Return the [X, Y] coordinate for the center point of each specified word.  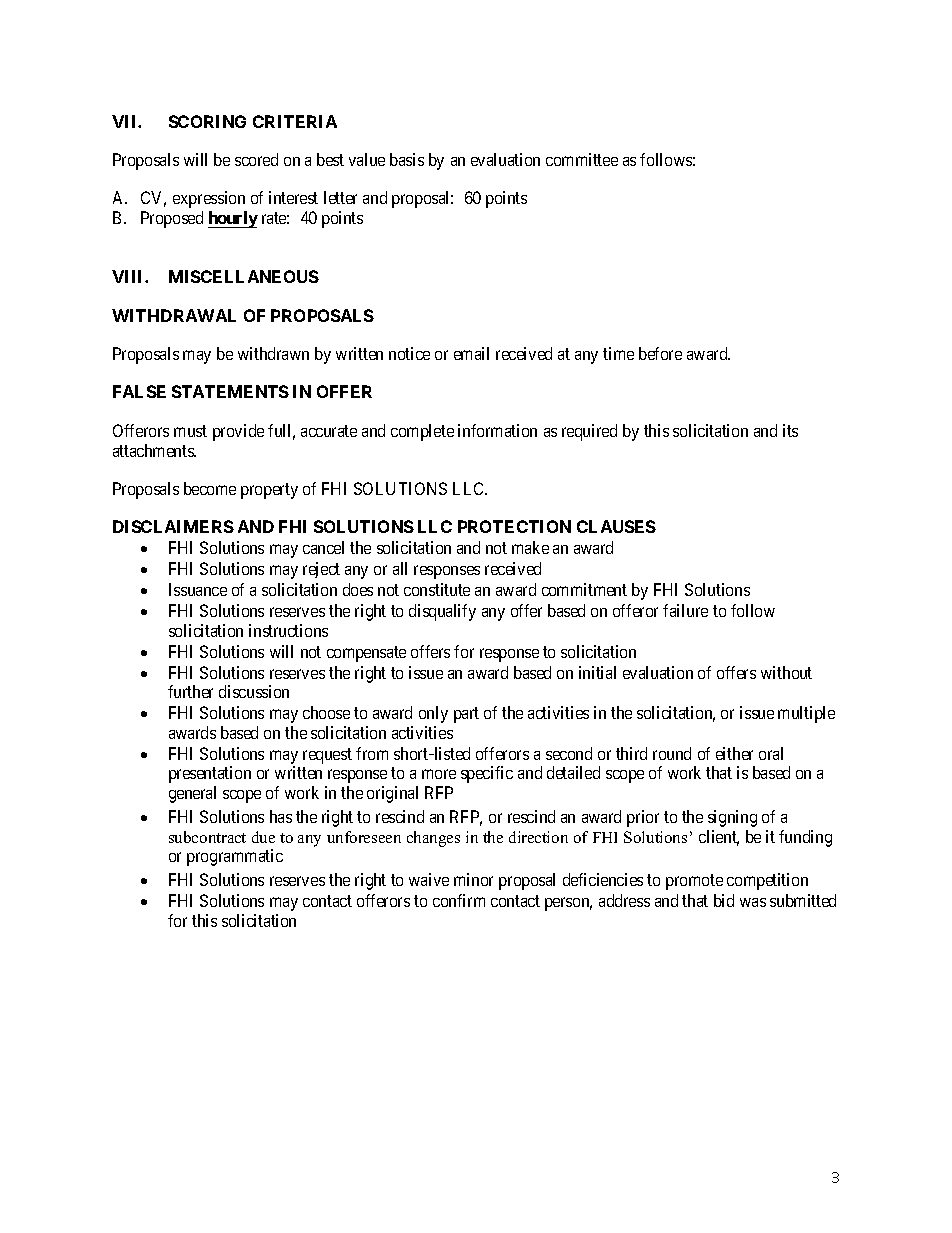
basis [407, 159]
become [210, 488]
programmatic [235, 857]
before [660, 353]
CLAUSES [616, 526]
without [786, 672]
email [471, 353]
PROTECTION [514, 526]
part [466, 715]
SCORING [207, 121]
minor [473, 879]
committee [582, 159]
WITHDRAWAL [174, 315]
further [190, 691]
